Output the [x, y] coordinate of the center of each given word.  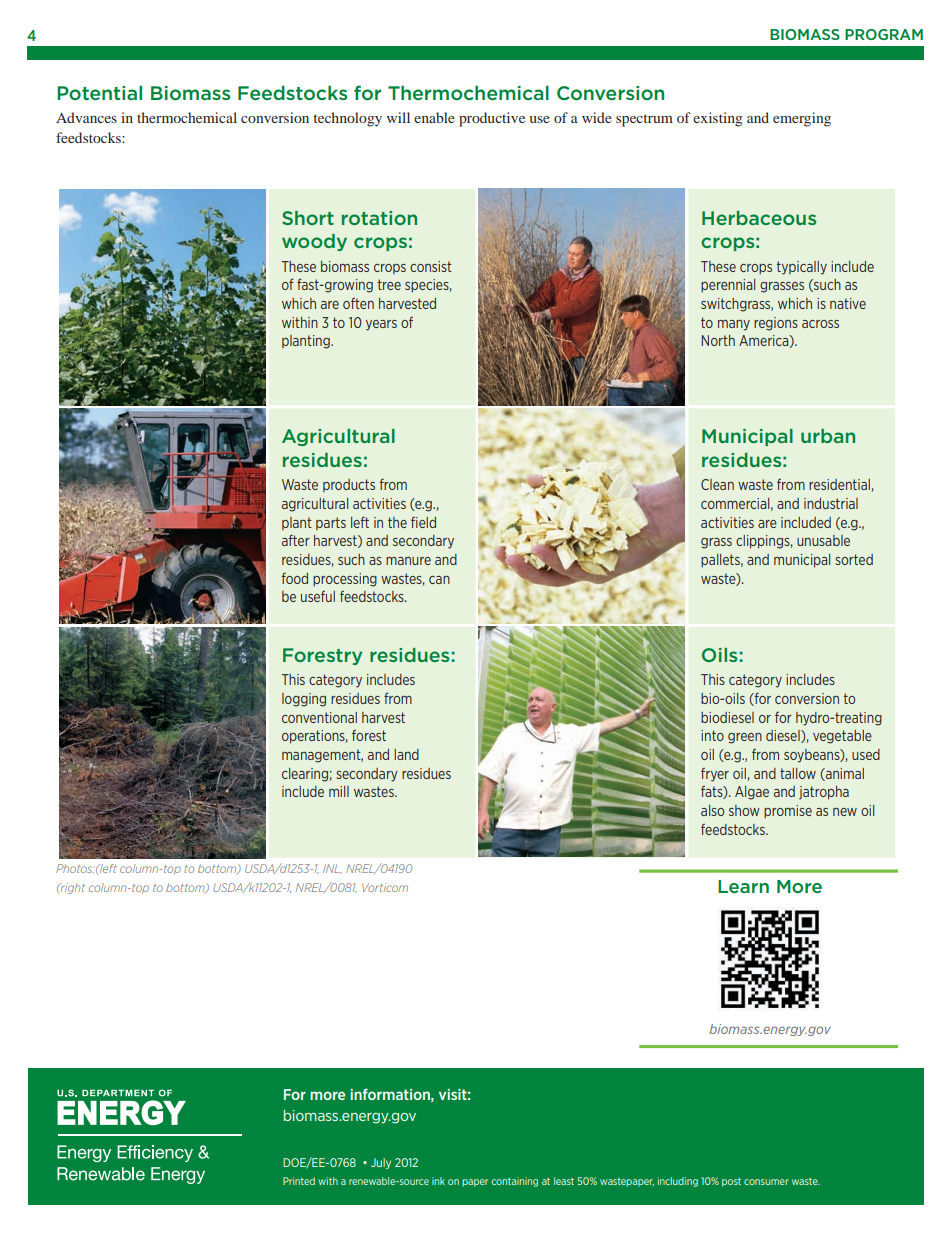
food [295, 578]
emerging [802, 119]
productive [492, 119]
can [439, 580]
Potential [99, 93]
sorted [854, 559]
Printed [299, 1181]
